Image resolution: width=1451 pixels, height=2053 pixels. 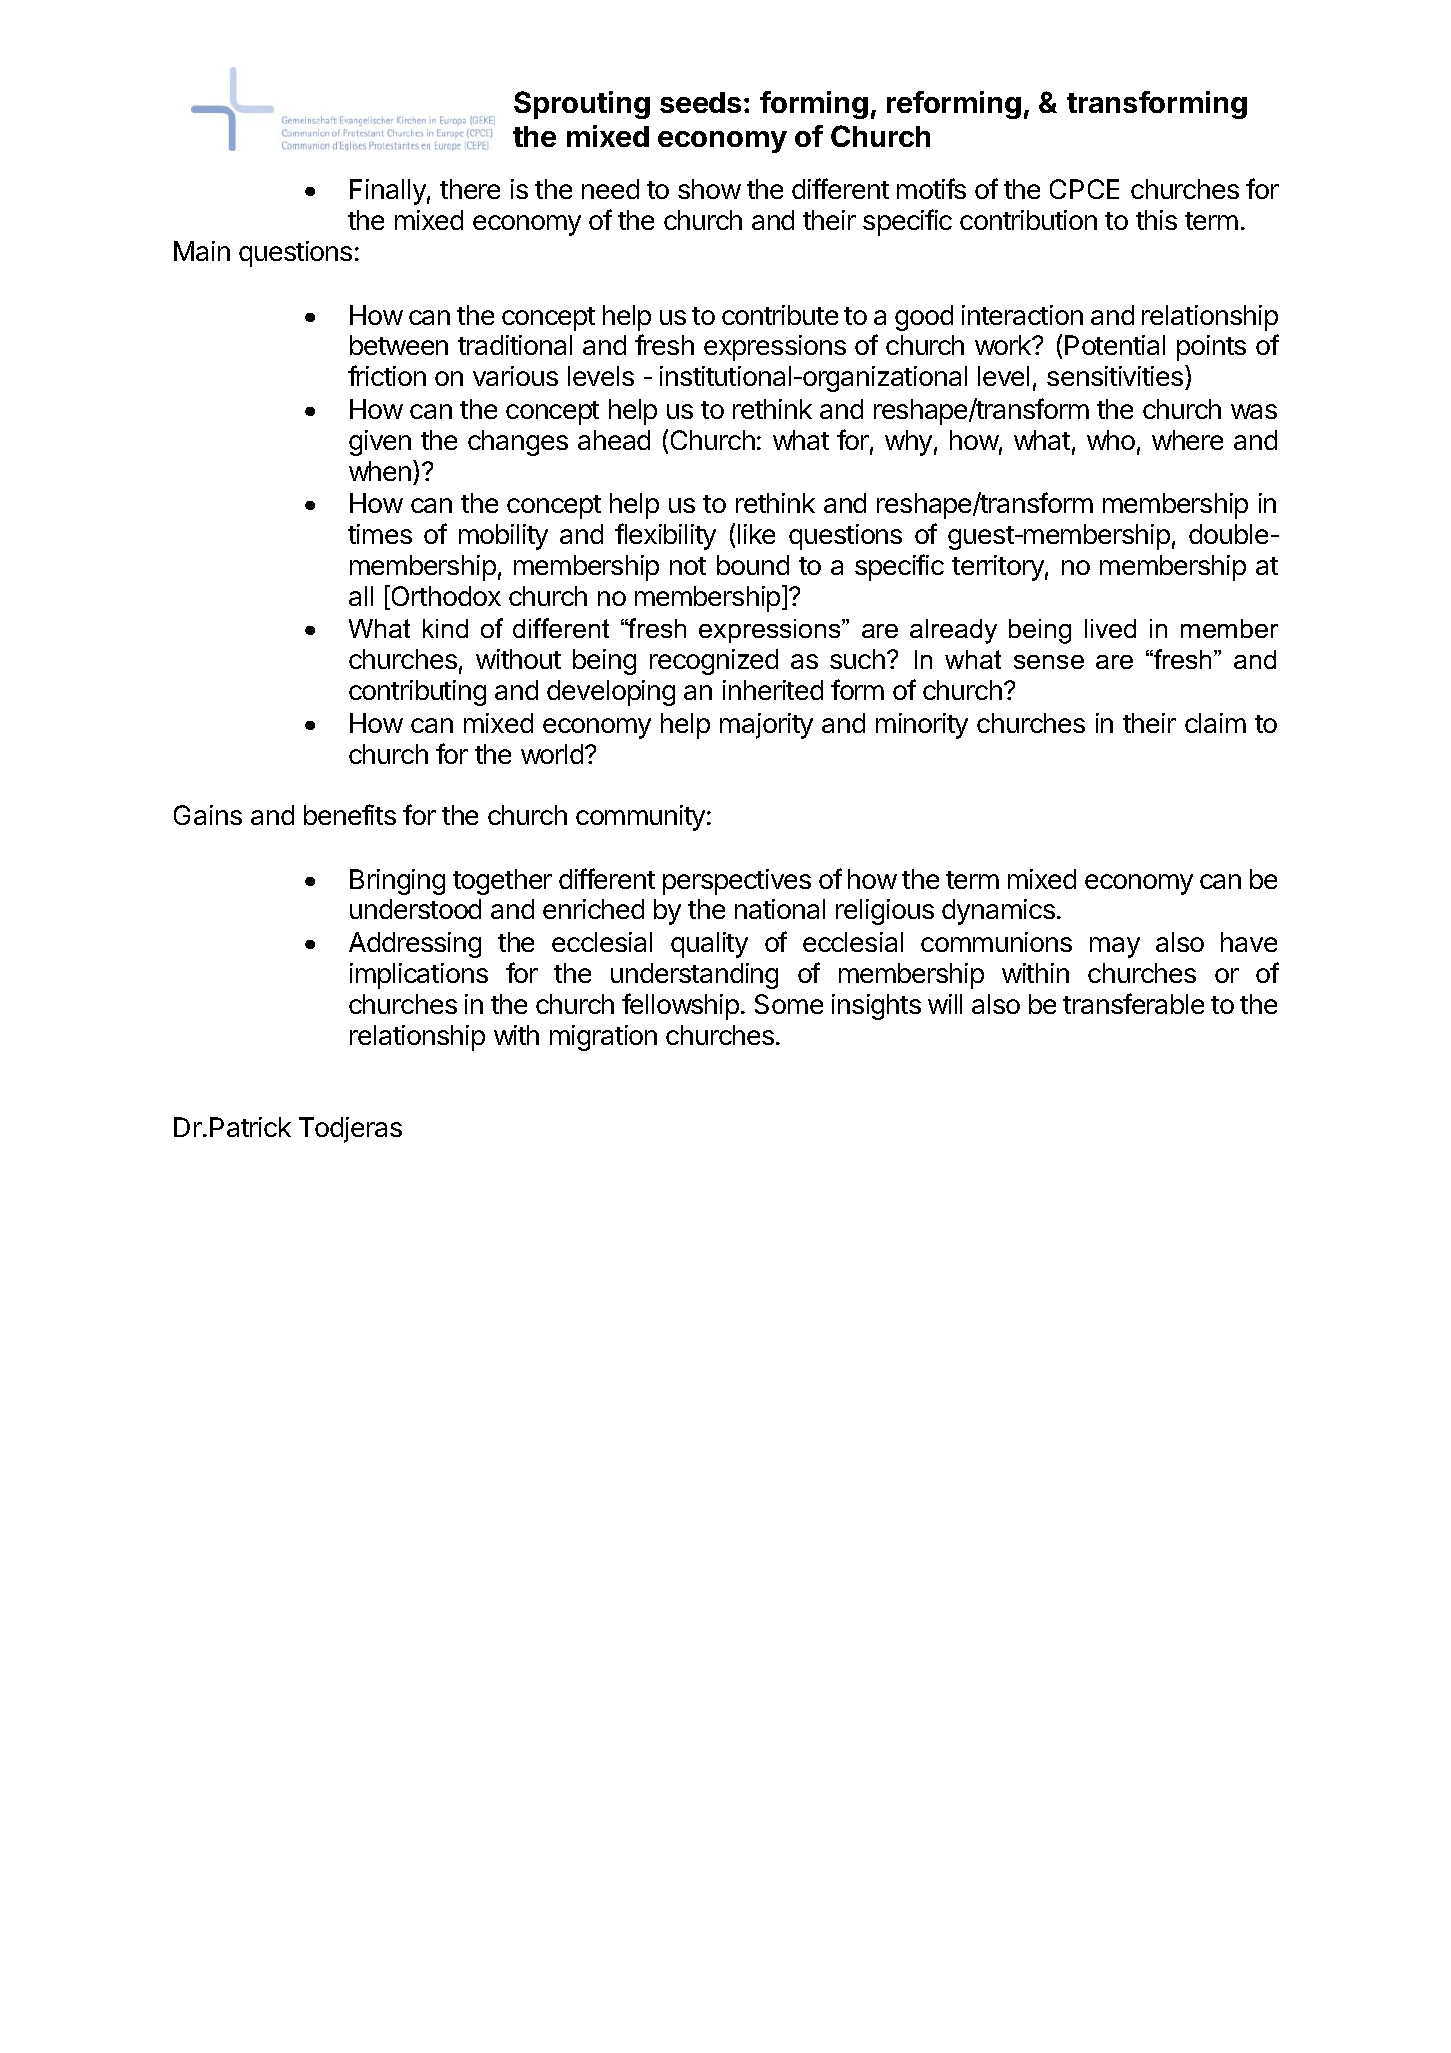 I want to click on between, so click(x=399, y=345).
